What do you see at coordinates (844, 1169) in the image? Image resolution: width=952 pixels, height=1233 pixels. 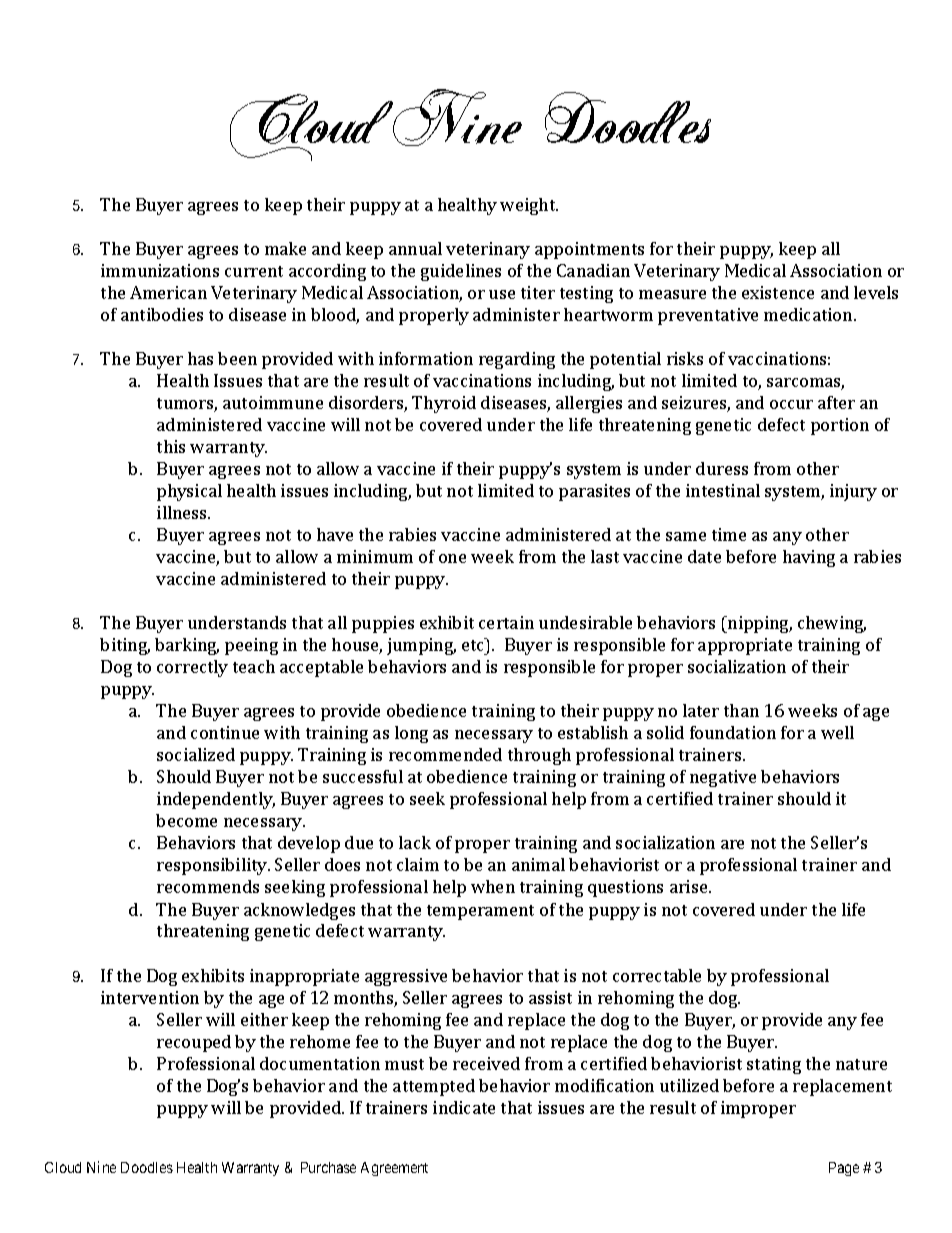 I see `Page` at bounding box center [844, 1169].
